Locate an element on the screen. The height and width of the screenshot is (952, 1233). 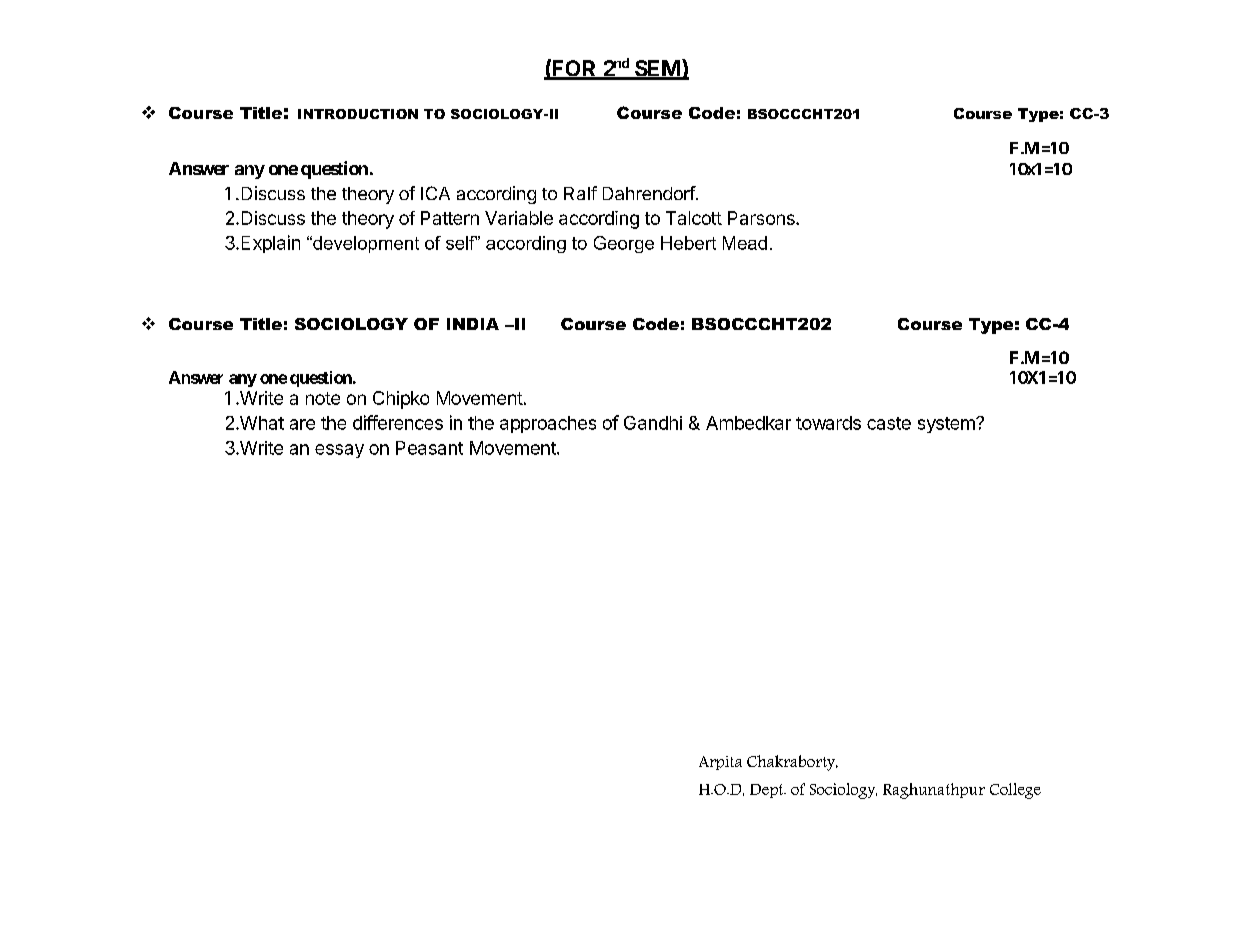
essay is located at coordinates (339, 451).
